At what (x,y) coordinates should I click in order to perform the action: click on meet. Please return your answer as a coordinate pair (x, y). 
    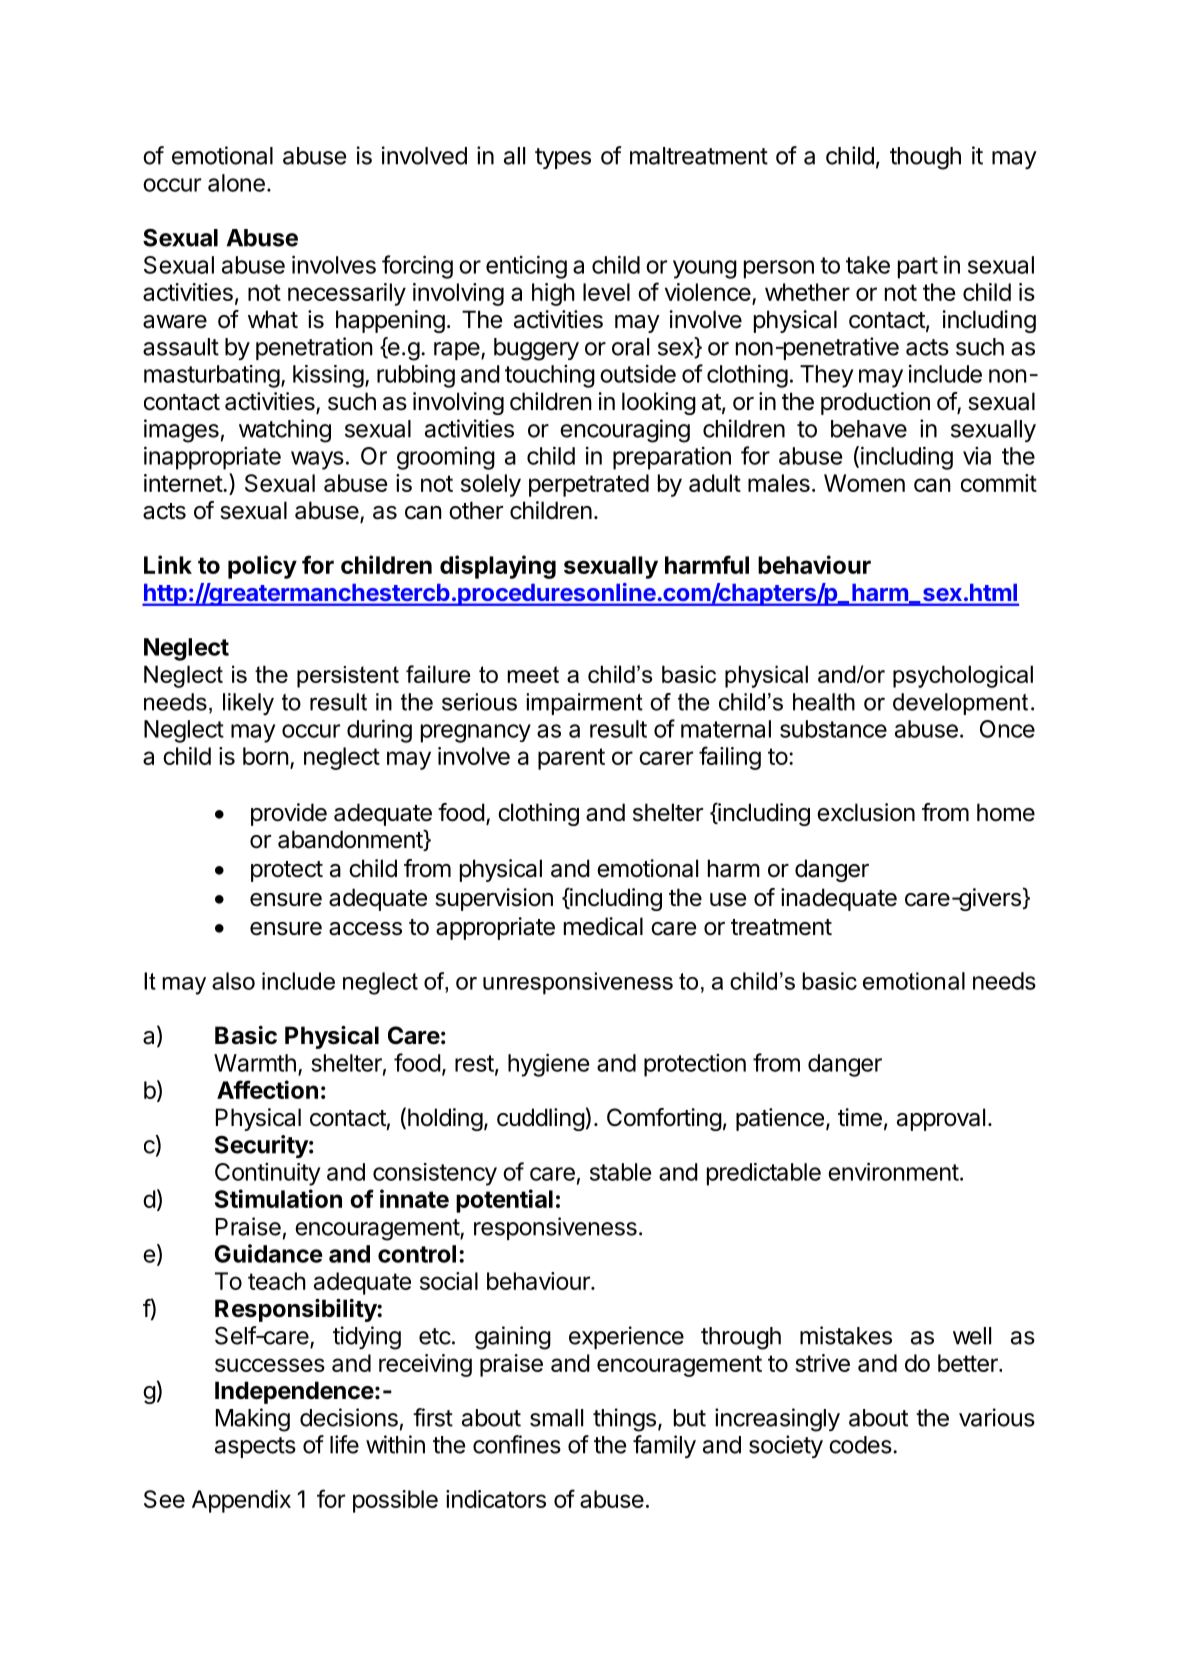
    Looking at the image, I should click on (533, 674).
